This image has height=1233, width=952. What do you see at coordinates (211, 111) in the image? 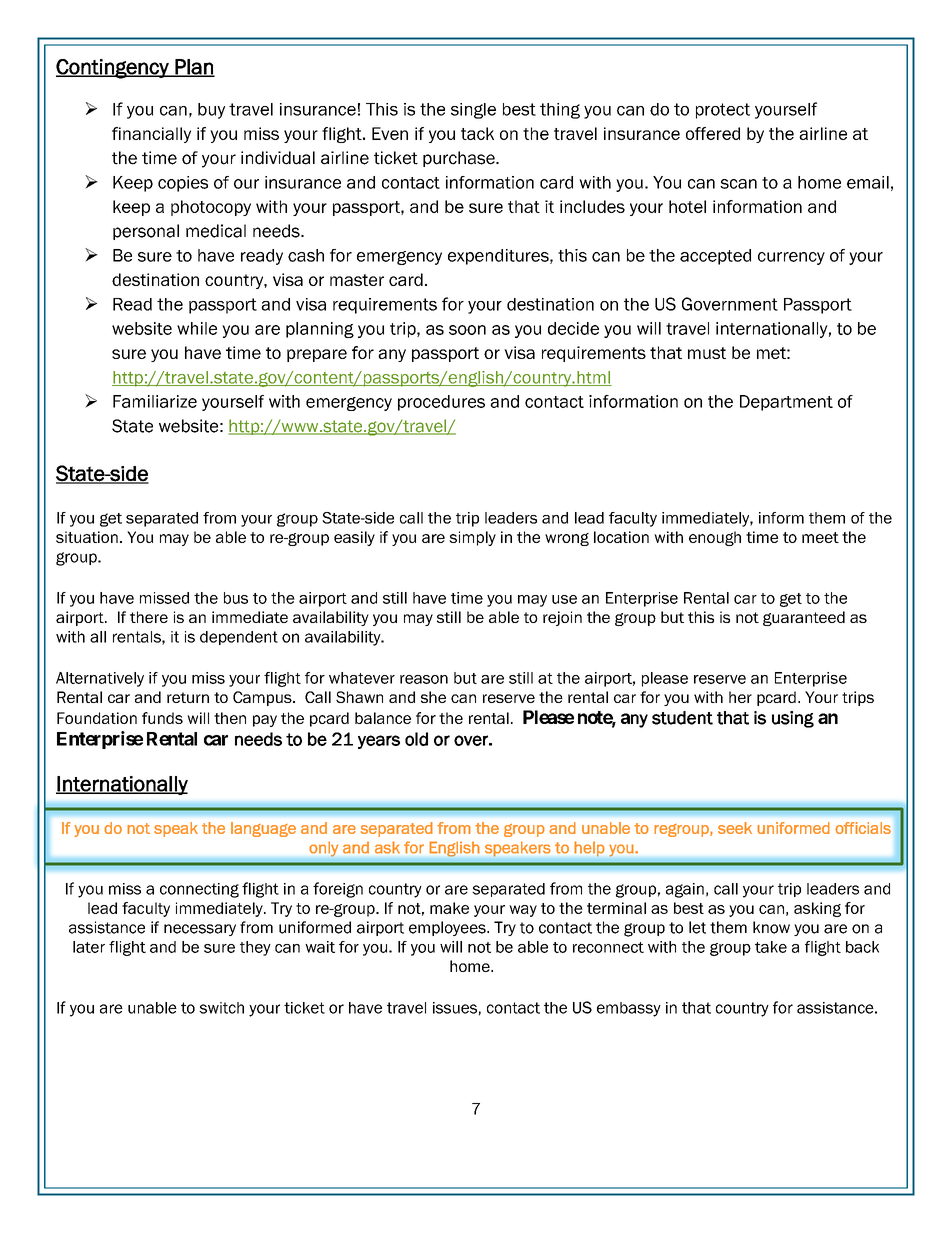
I see `buy` at bounding box center [211, 111].
